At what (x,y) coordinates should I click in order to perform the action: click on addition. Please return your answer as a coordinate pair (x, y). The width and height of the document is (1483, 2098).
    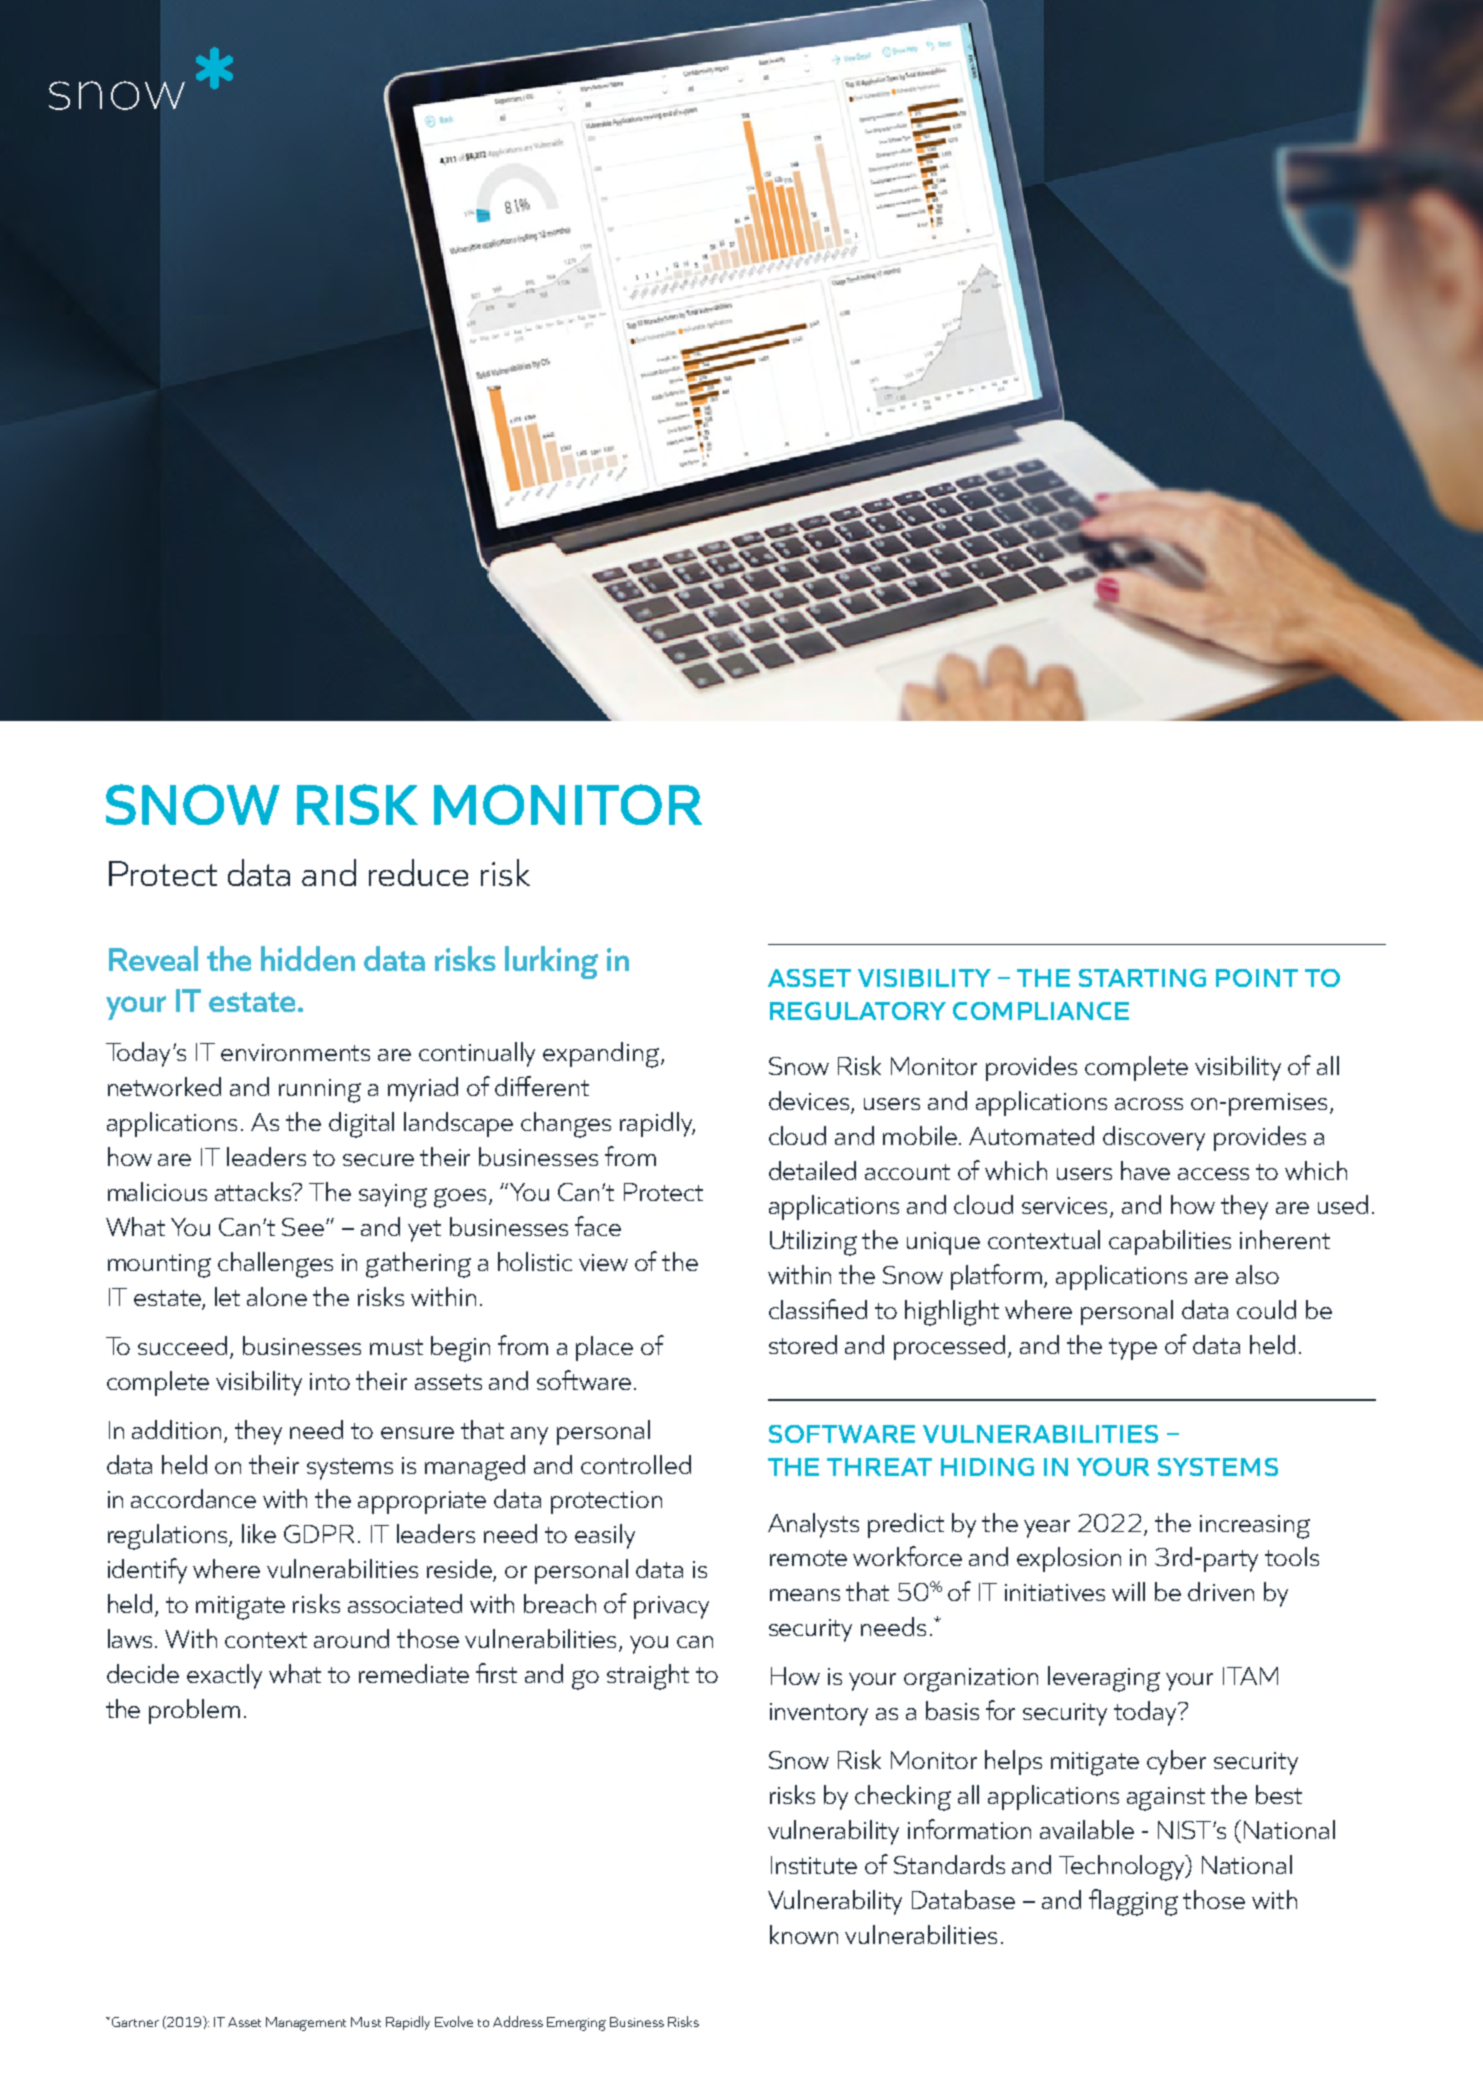
    Looking at the image, I should click on (176, 1429).
